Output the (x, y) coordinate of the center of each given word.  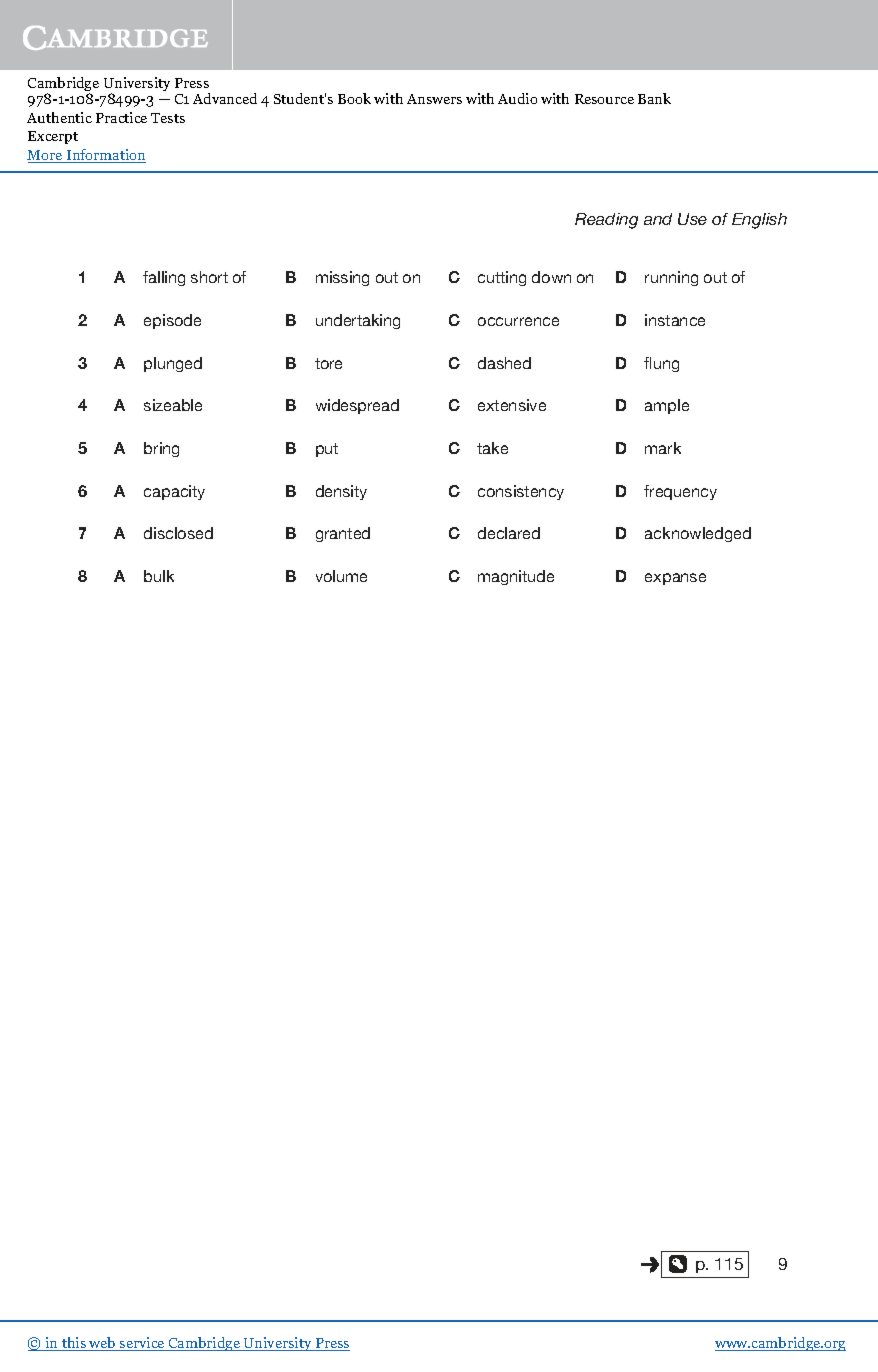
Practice (121, 117)
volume (341, 576)
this (74, 1344)
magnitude (516, 577)
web (102, 1344)
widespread (357, 406)
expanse (675, 579)
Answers (434, 99)
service (142, 1344)
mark (663, 448)
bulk (159, 576)
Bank (654, 98)
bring (161, 449)
